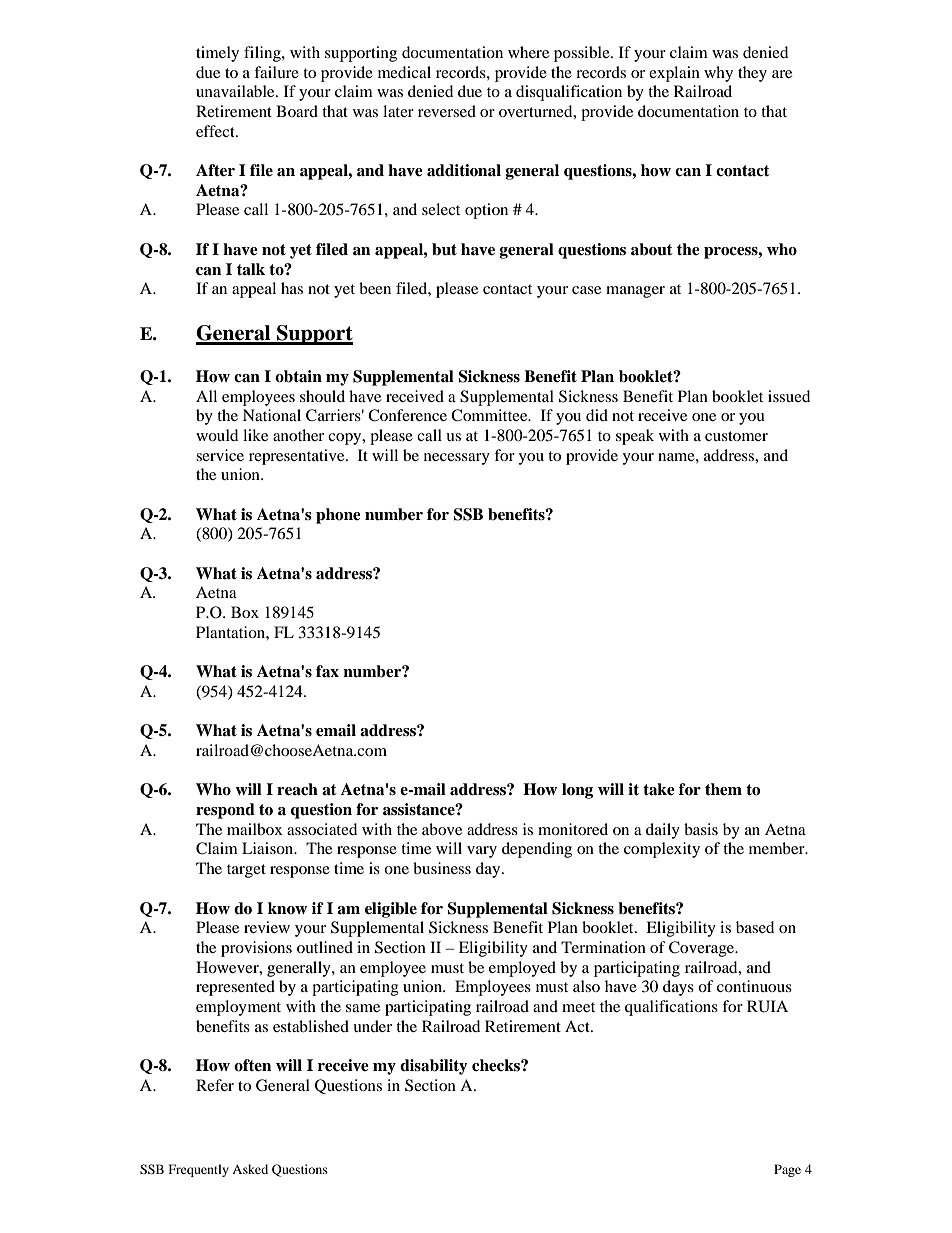  Describe the element at coordinates (276, 72) in the screenshot. I see `failure` at that location.
